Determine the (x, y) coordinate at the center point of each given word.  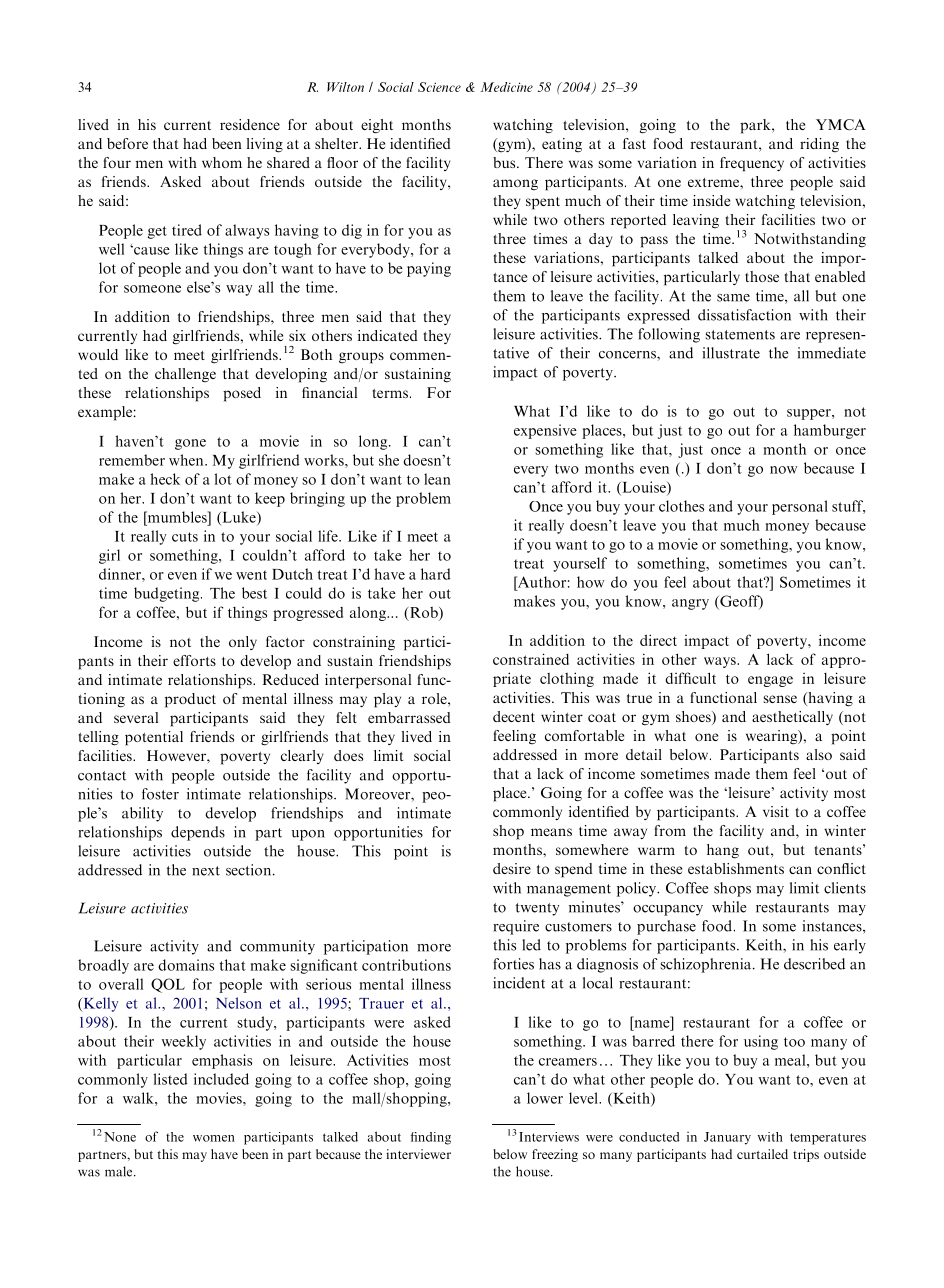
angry (690, 604)
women (214, 1138)
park (756, 126)
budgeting (168, 594)
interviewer (418, 1154)
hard (436, 574)
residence (250, 124)
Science (439, 87)
